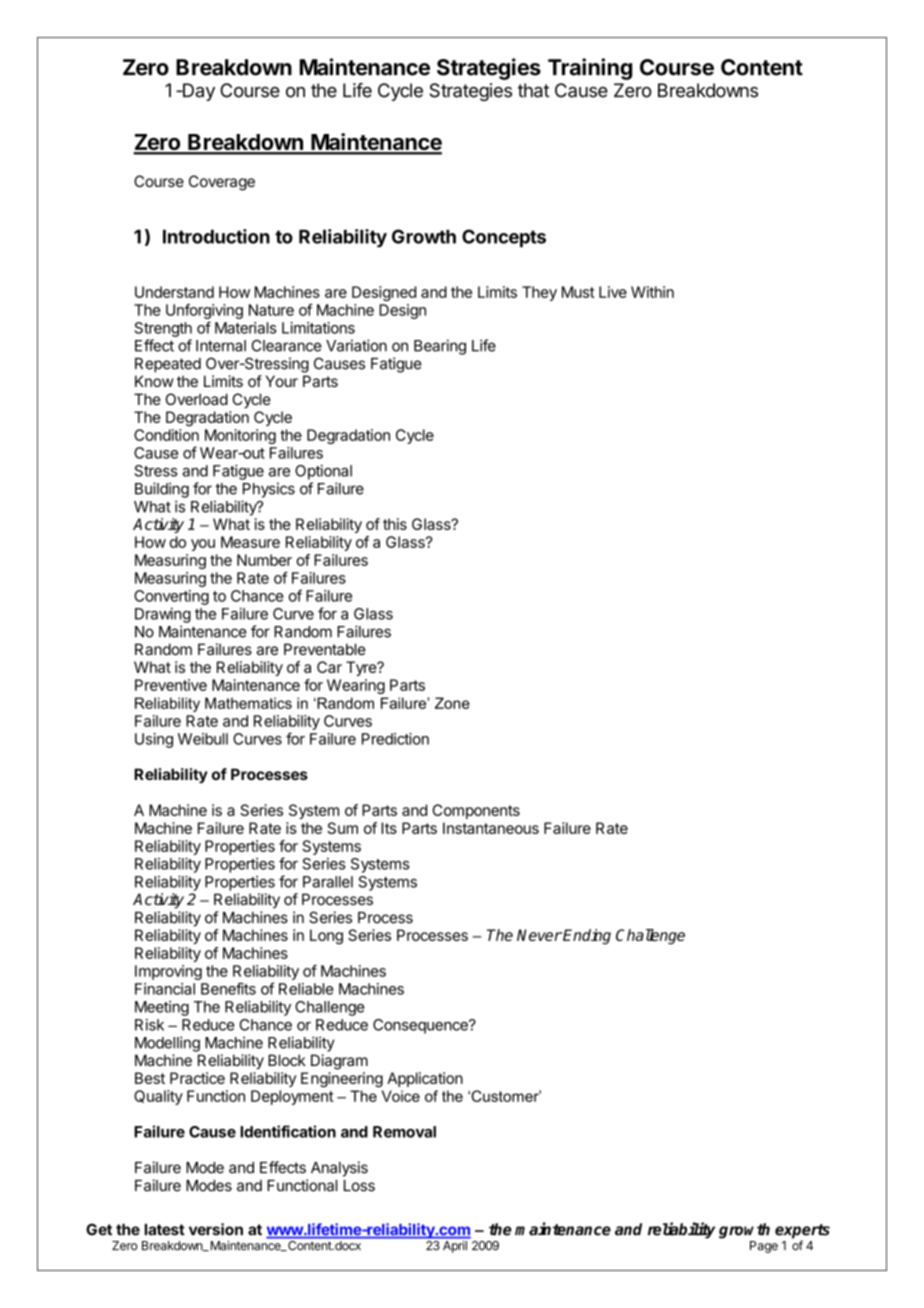 Image resolution: width=924 pixels, height=1308 pixels. Describe the element at coordinates (491, 828) in the screenshot. I see `Instantaneous` at that location.
